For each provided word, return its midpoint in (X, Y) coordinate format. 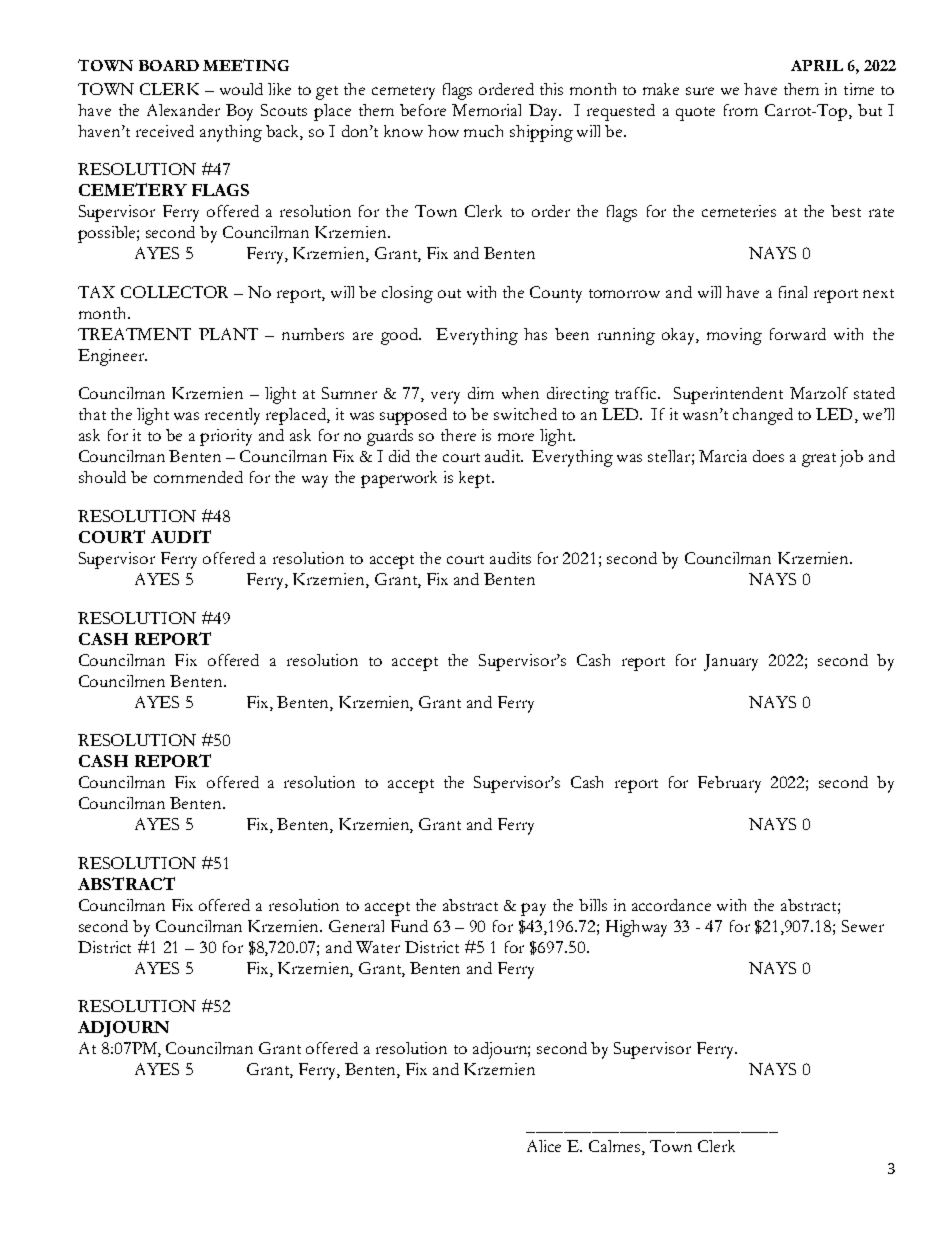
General (356, 926)
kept (476, 479)
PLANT (228, 334)
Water (378, 947)
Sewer (863, 926)
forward (798, 334)
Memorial (486, 110)
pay (533, 909)
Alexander (183, 110)
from (741, 110)
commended (198, 477)
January (731, 662)
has (535, 334)
